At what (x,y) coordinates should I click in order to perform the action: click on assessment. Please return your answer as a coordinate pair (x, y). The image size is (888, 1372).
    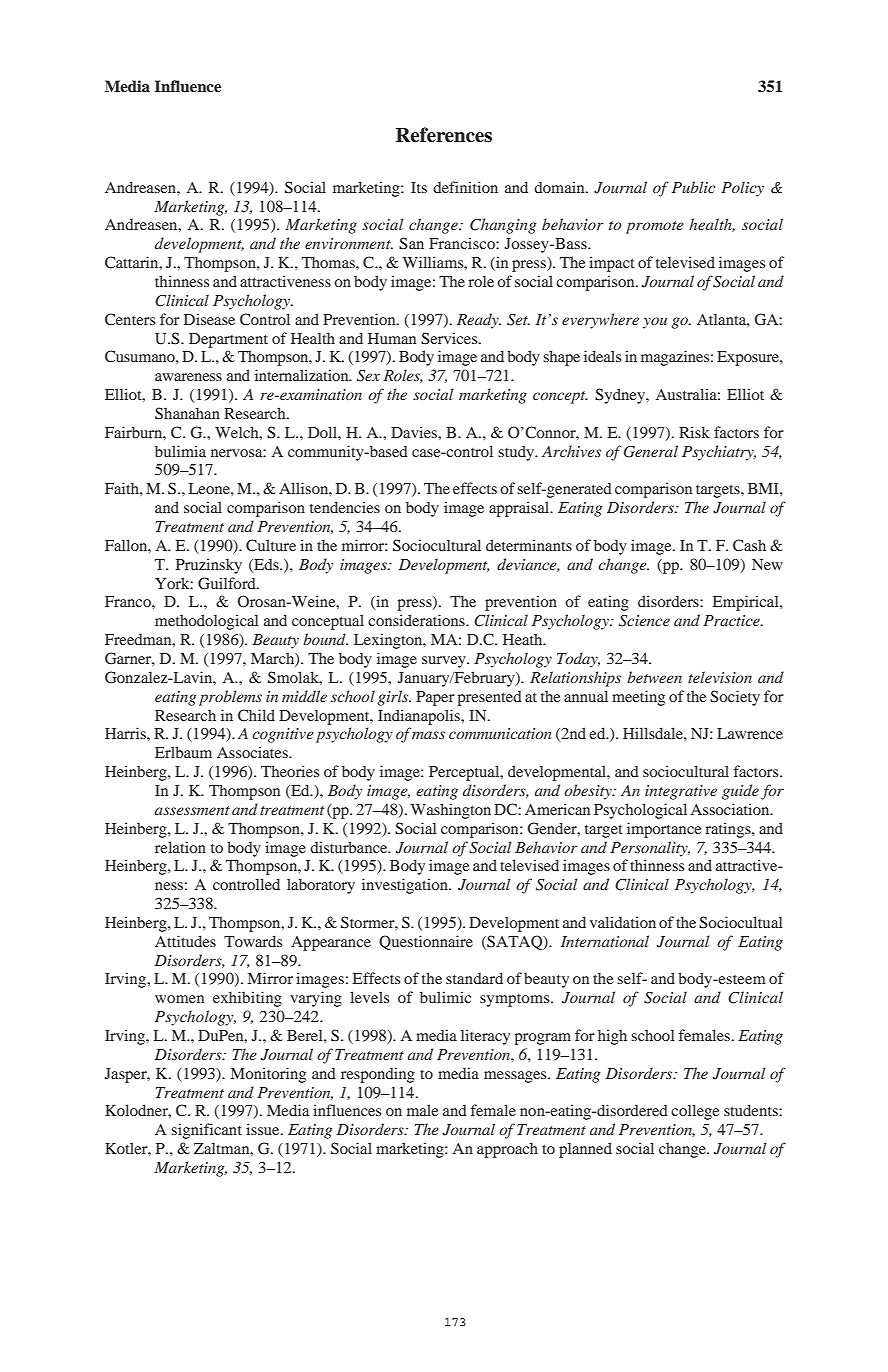
    Looking at the image, I should click on (192, 810).
